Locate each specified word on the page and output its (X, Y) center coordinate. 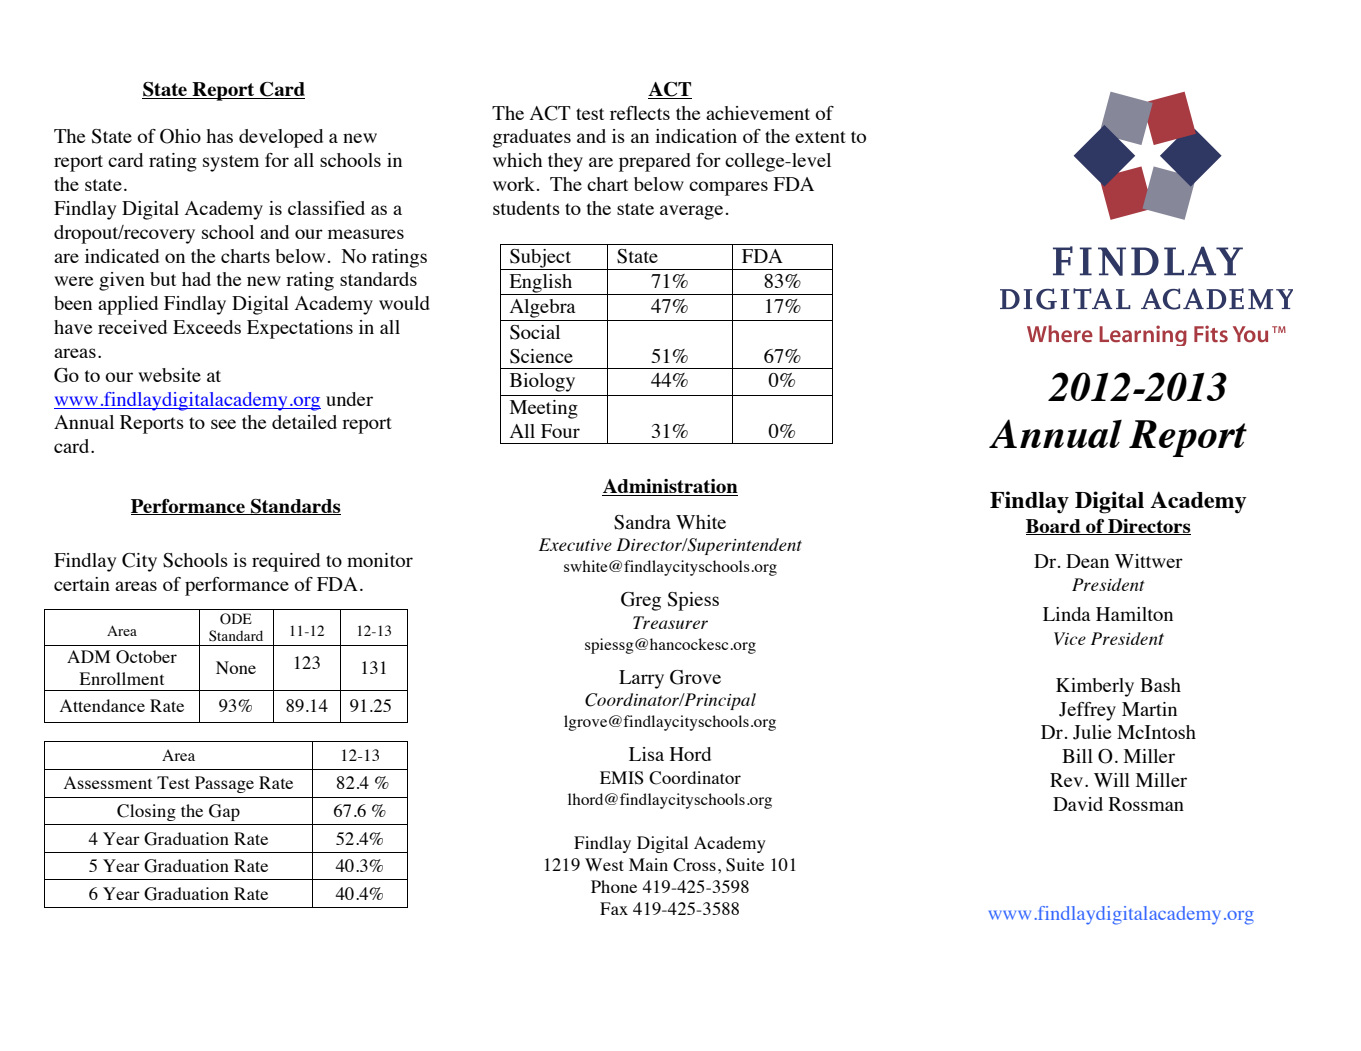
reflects (640, 113)
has (219, 136)
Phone (614, 886)
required (286, 562)
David (1078, 804)
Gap (224, 812)
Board (1054, 527)
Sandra (642, 522)
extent (820, 137)
